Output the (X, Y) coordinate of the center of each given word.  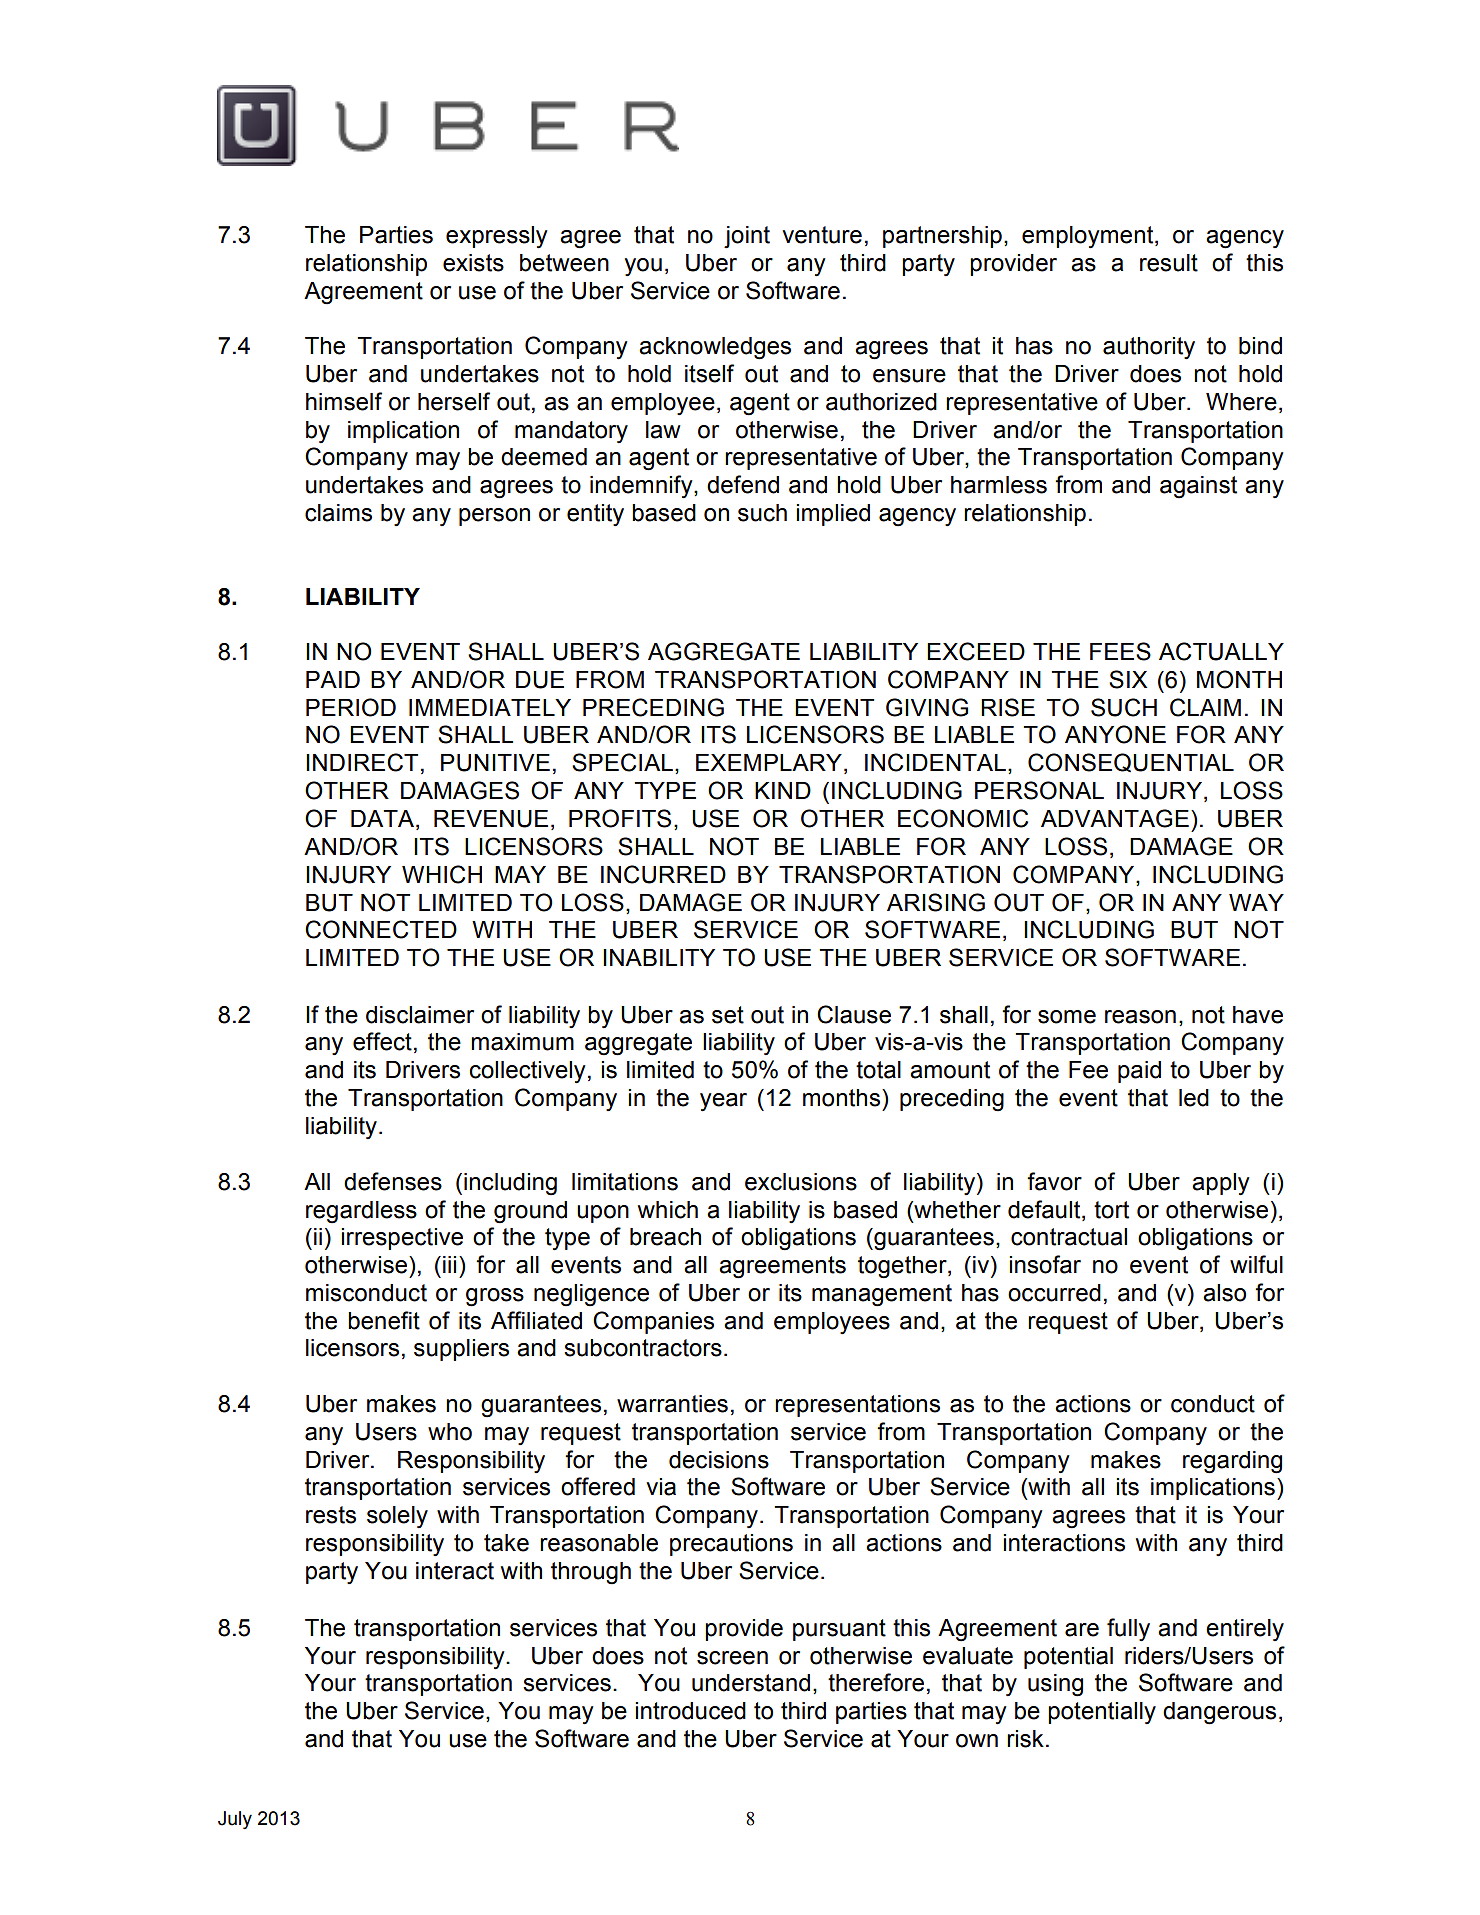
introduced (690, 1711)
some (1067, 1017)
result (1169, 263)
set (728, 1015)
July (235, 1820)
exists (473, 263)
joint (747, 237)
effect (382, 1041)
